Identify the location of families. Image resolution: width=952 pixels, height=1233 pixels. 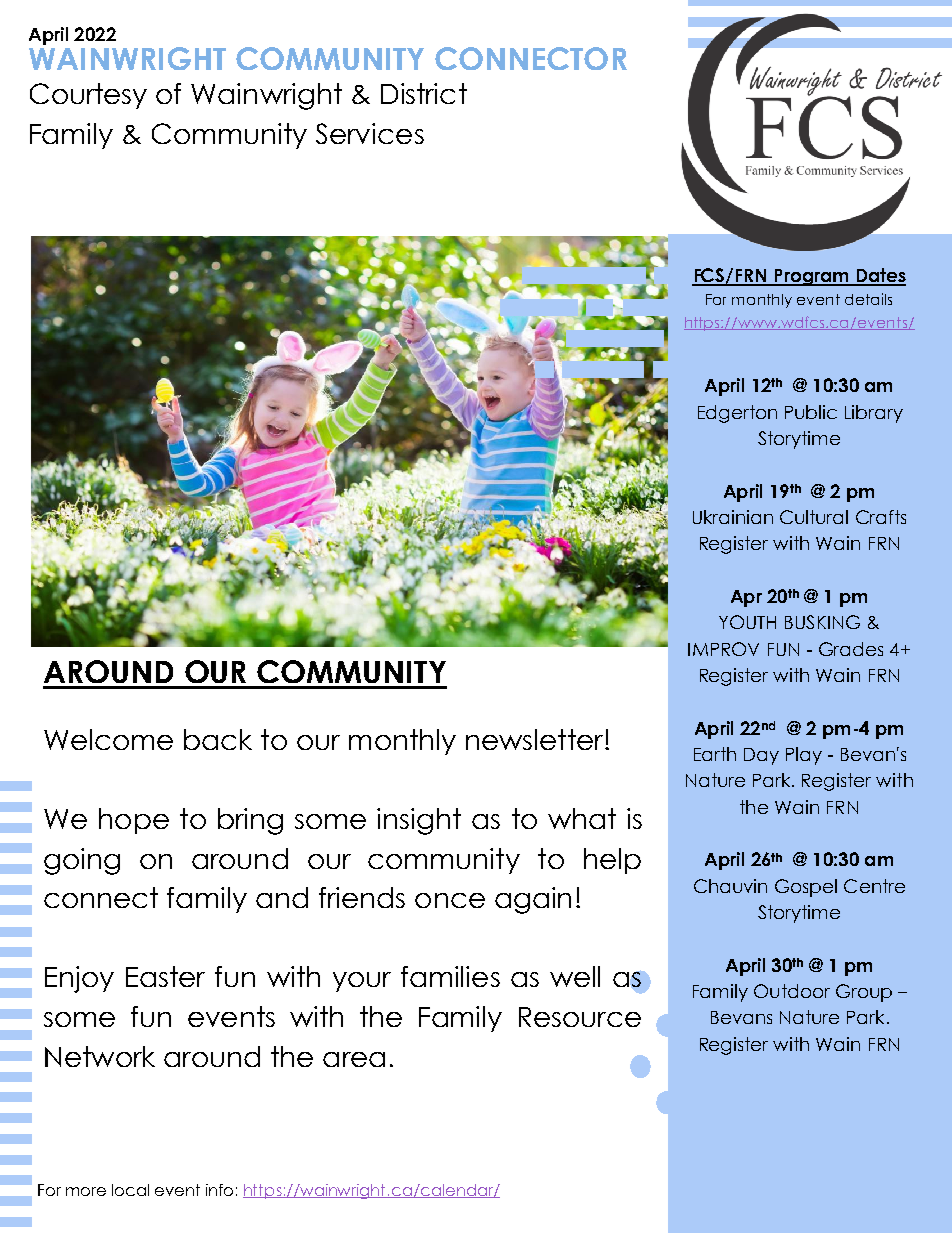
(450, 976).
